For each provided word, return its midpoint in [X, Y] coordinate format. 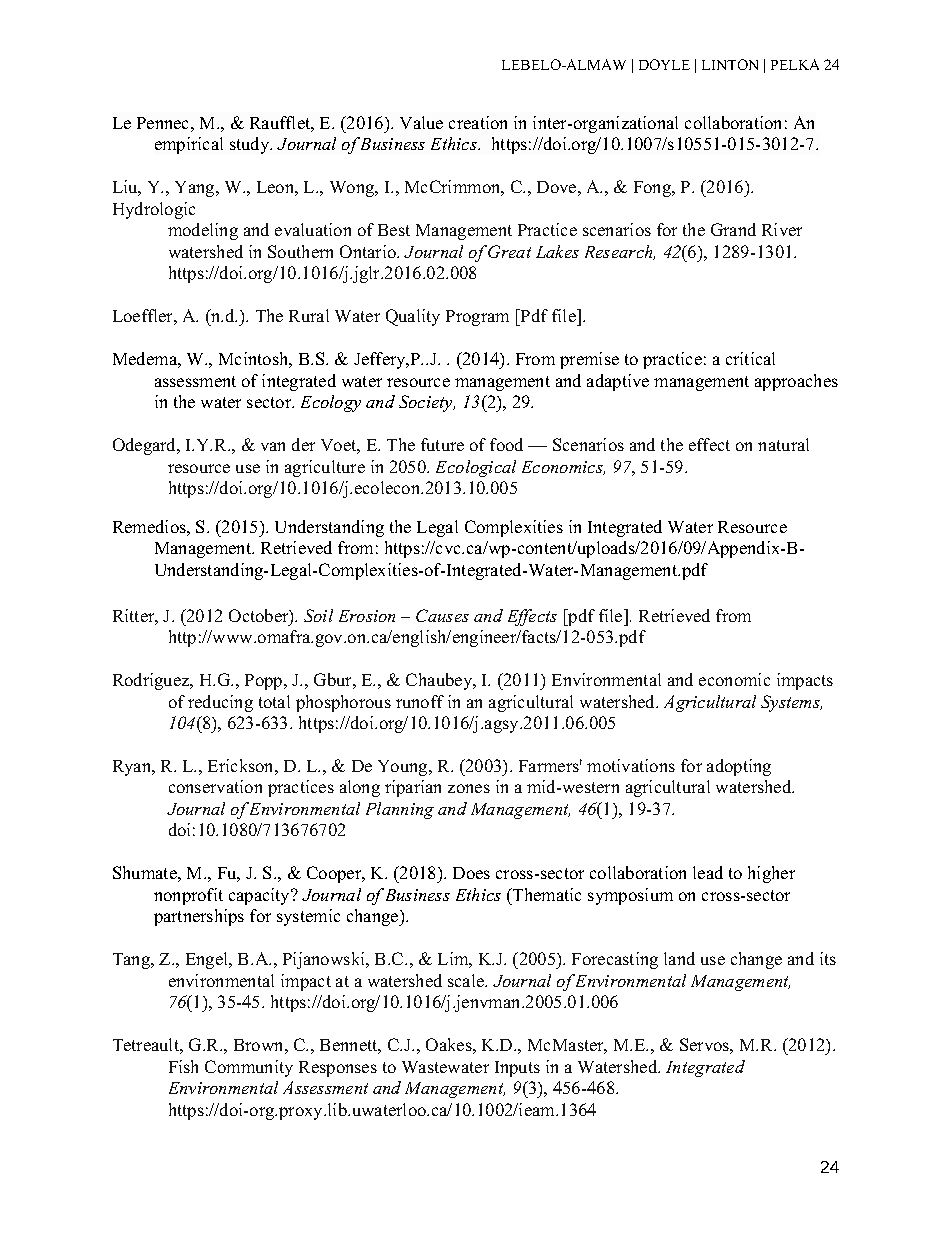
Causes [442, 615]
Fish [183, 1066]
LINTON [730, 64]
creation [478, 122]
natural [783, 444]
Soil [318, 615]
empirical [189, 145]
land [679, 958]
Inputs [517, 1069]
